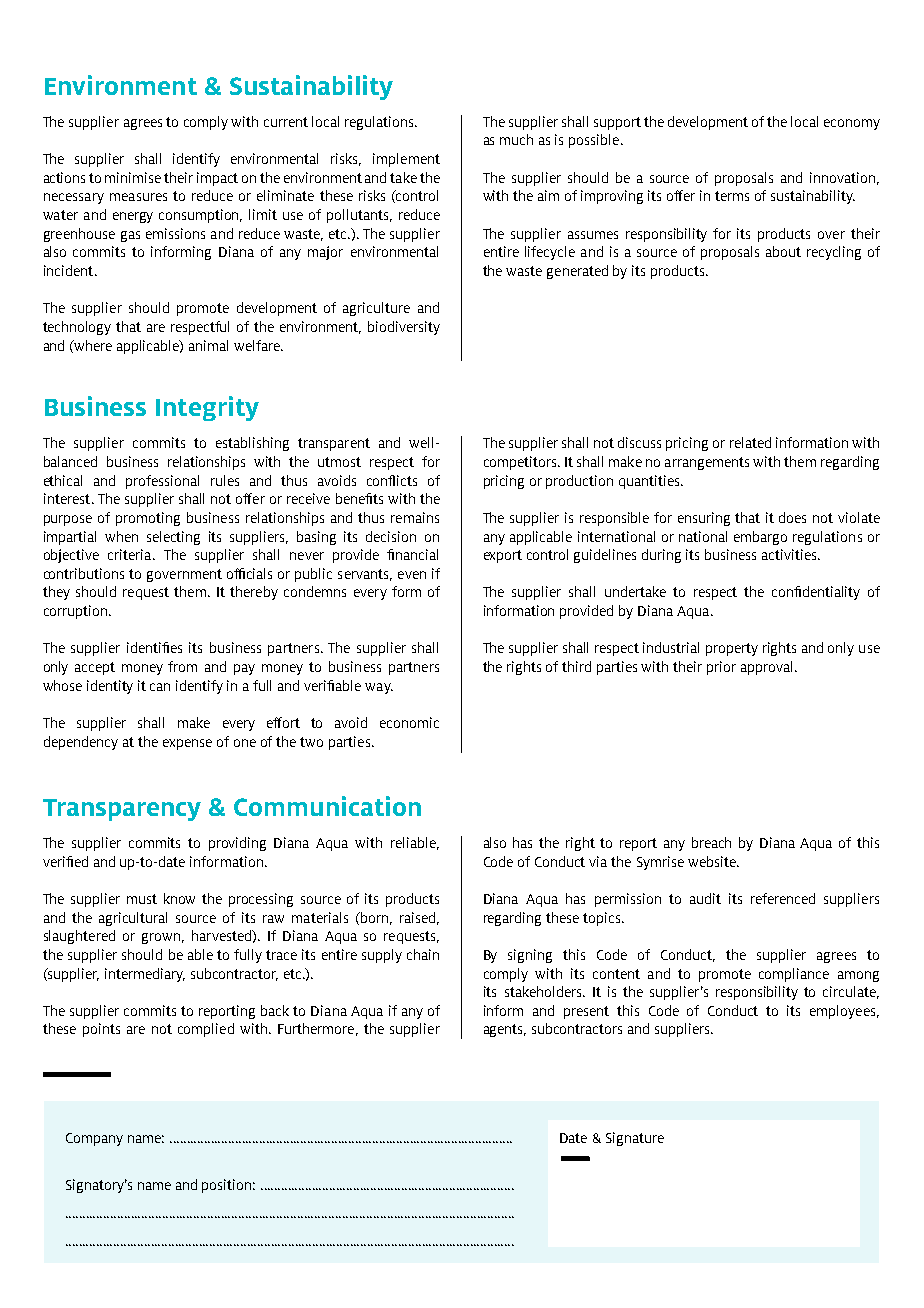 This screenshot has width=924, height=1308. What do you see at coordinates (732, 196) in the screenshot?
I see `terms` at bounding box center [732, 196].
